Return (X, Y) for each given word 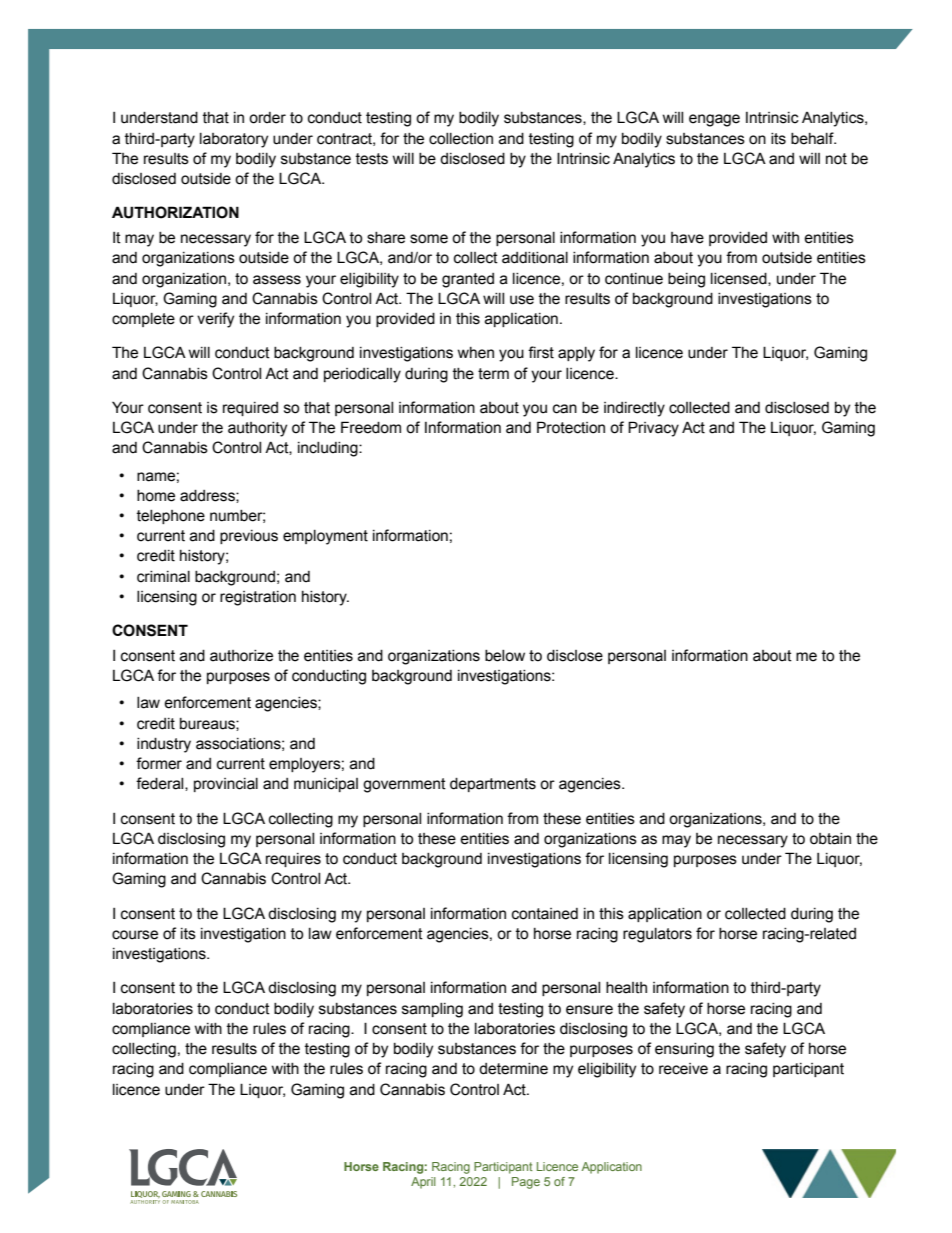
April (423, 1183)
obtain (830, 839)
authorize (241, 656)
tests (372, 159)
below (505, 656)
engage (714, 120)
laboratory (234, 140)
